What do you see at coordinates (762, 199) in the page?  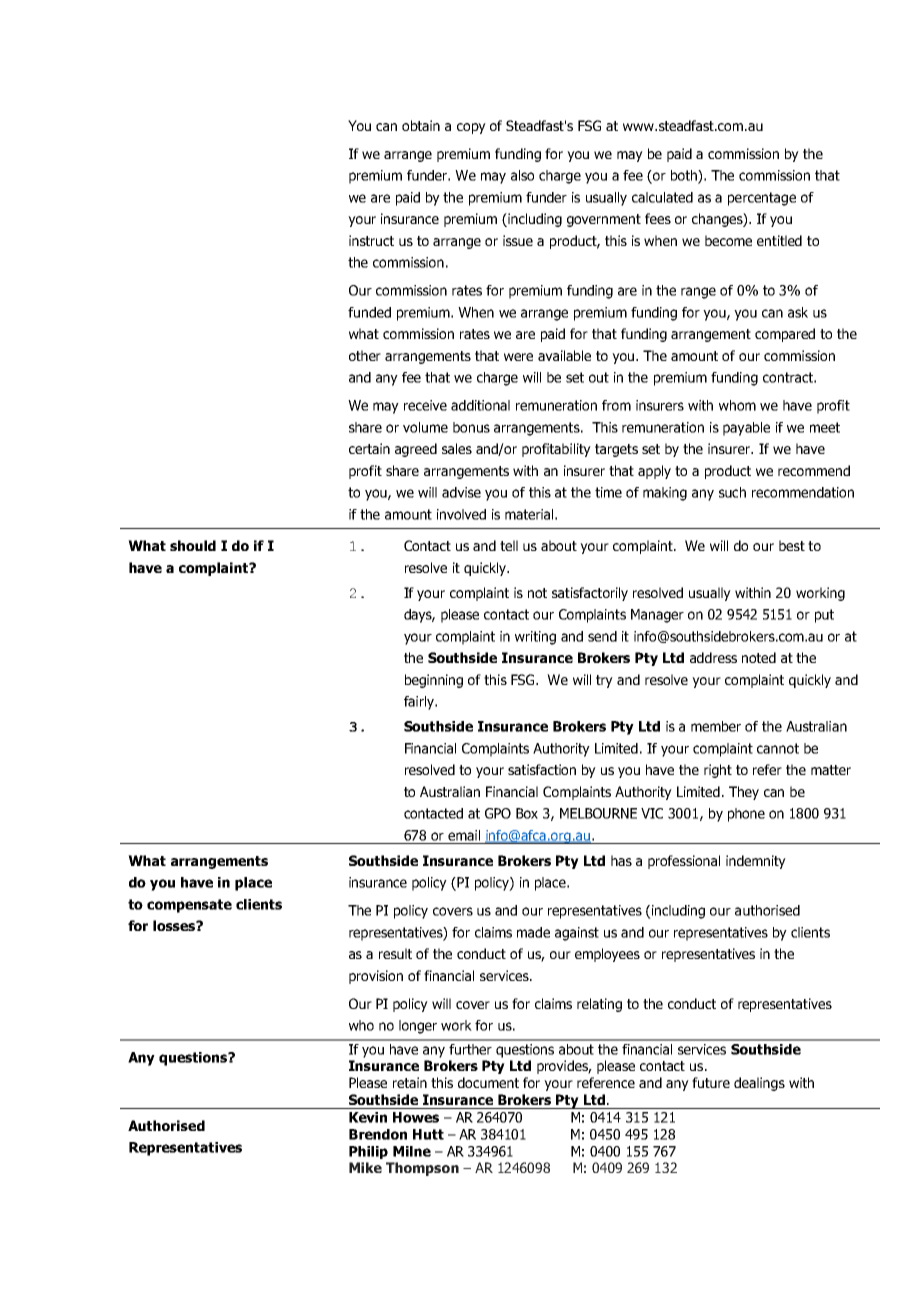 I see `percentage` at bounding box center [762, 199].
